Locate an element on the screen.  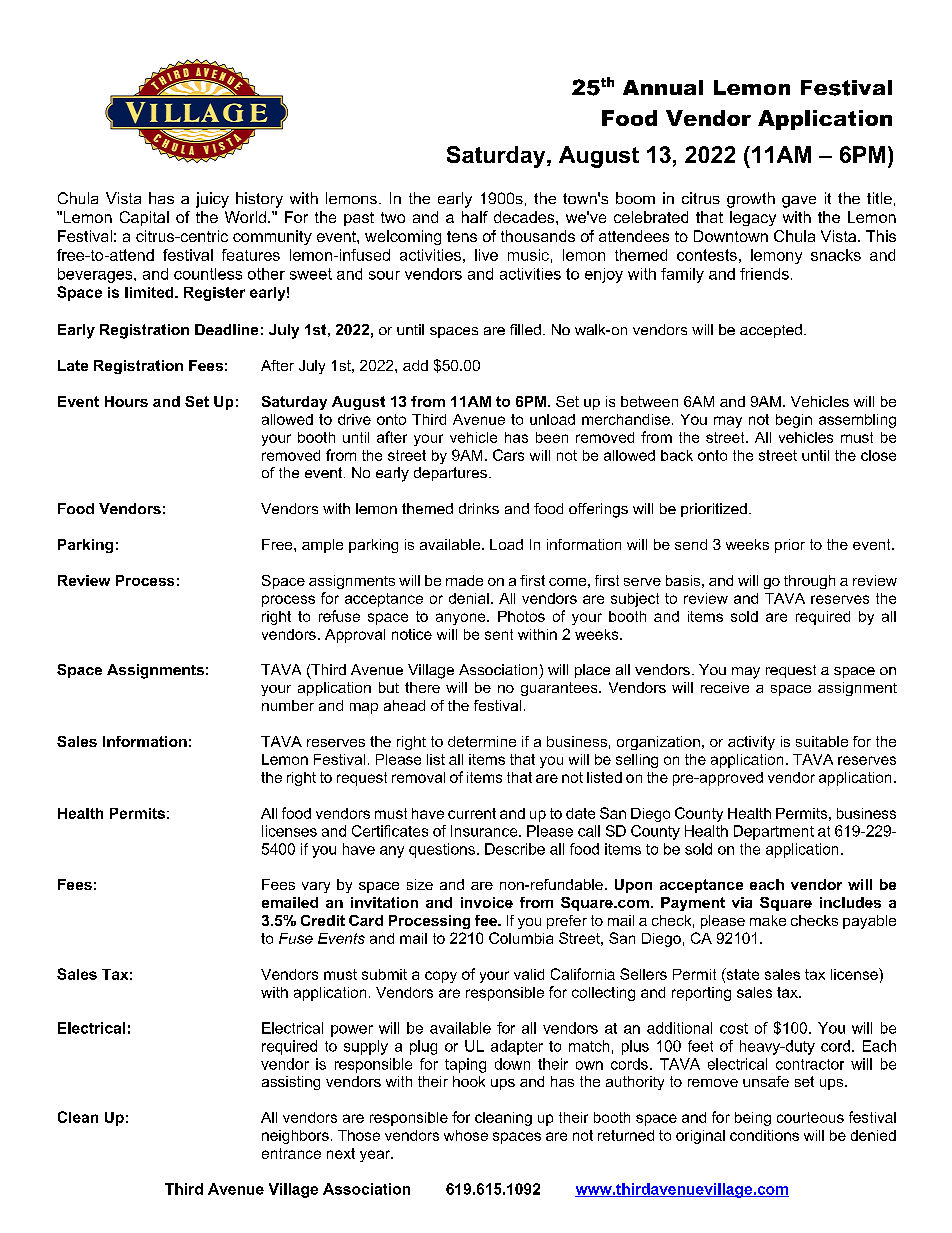
neighbors is located at coordinates (295, 1137).
